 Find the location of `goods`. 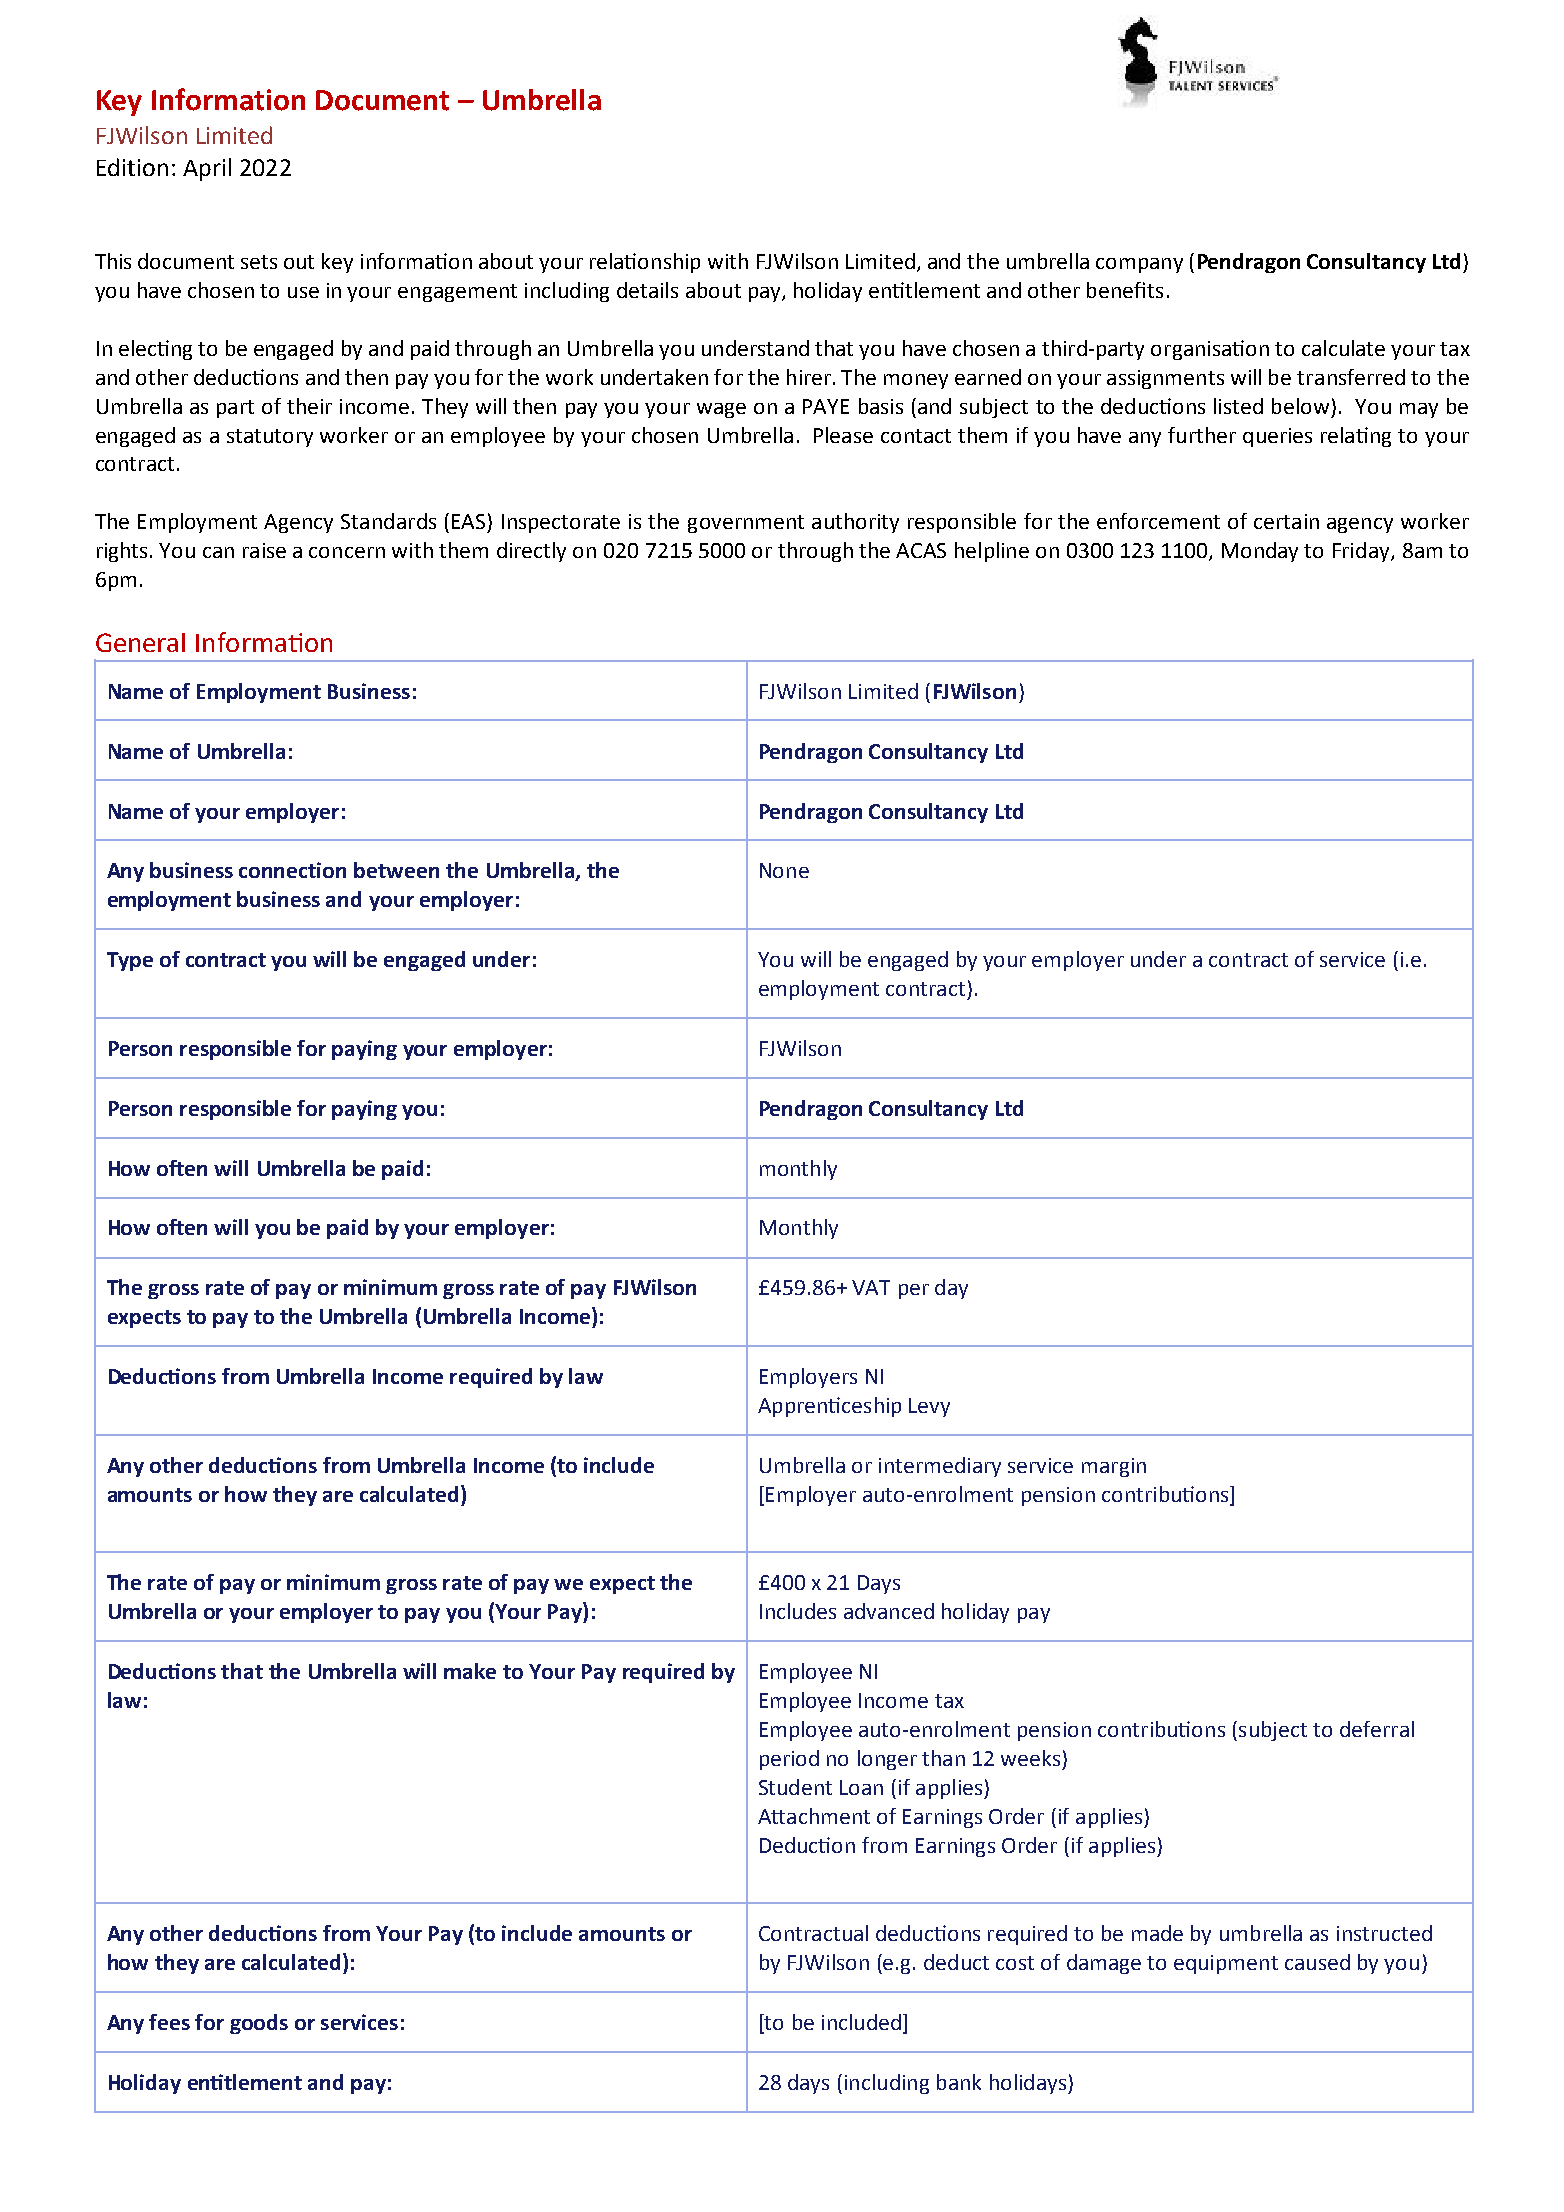

goods is located at coordinates (259, 2024).
